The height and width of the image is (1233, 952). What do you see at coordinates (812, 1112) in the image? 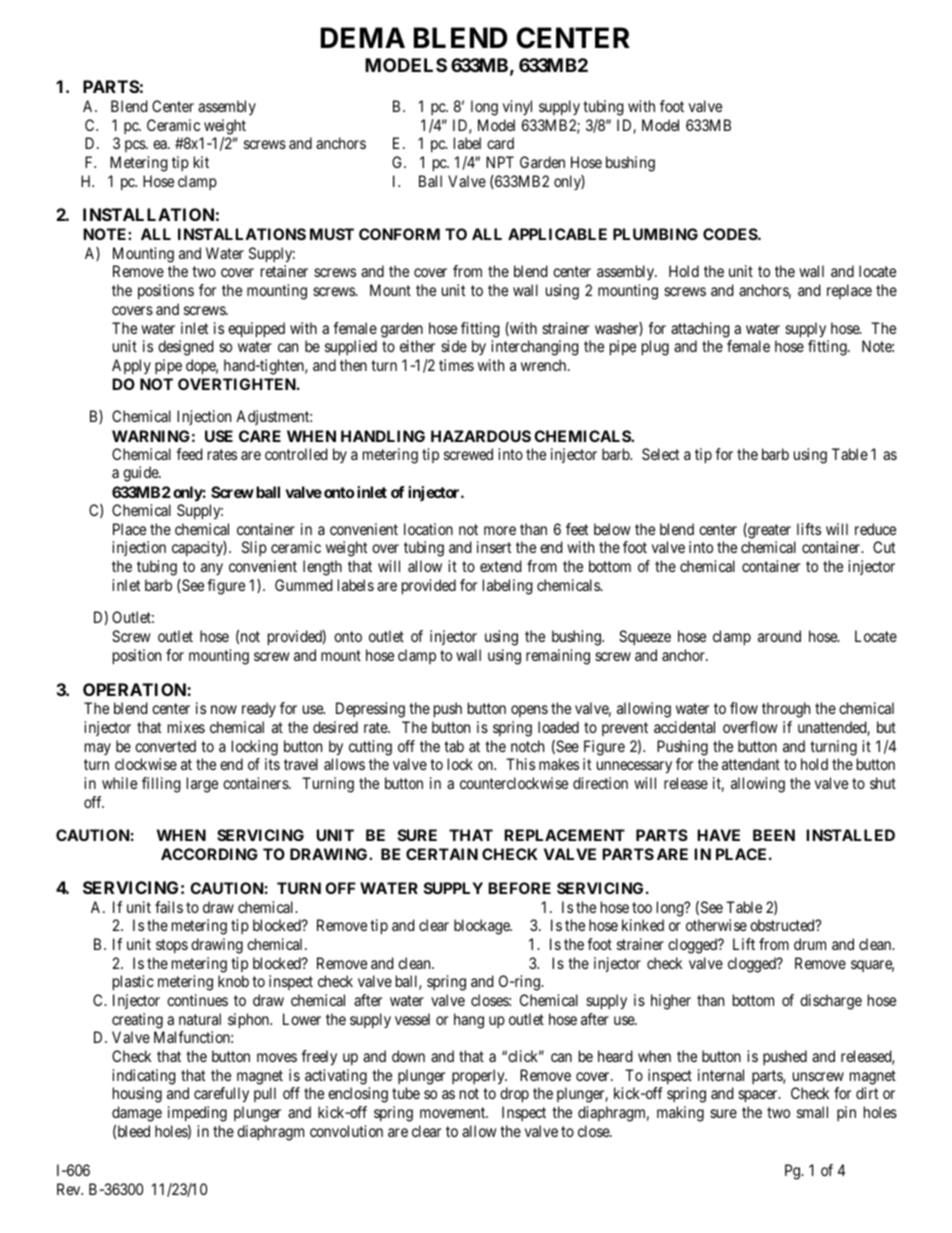
I see `small` at bounding box center [812, 1112].
